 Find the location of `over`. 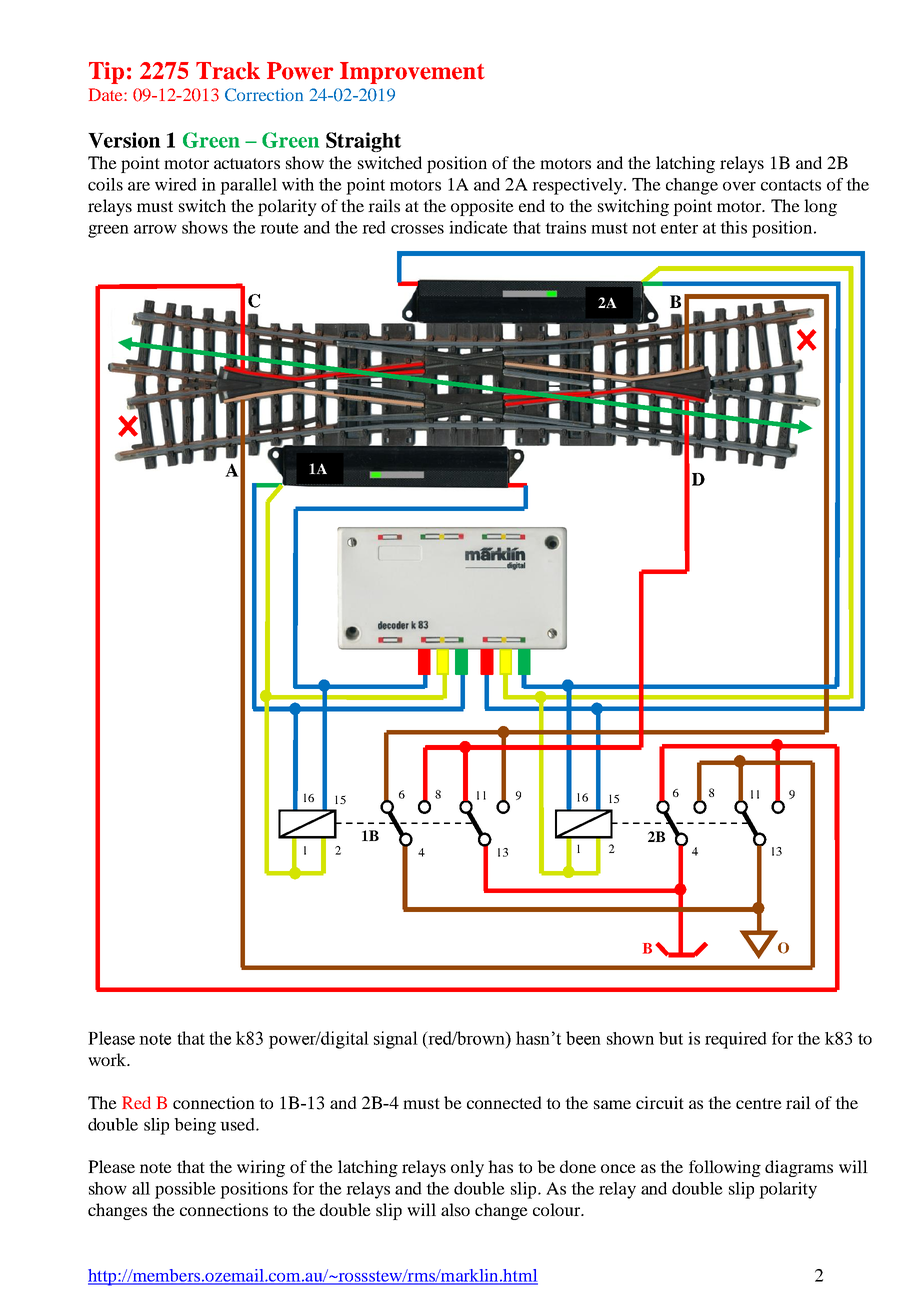

over is located at coordinates (739, 186).
